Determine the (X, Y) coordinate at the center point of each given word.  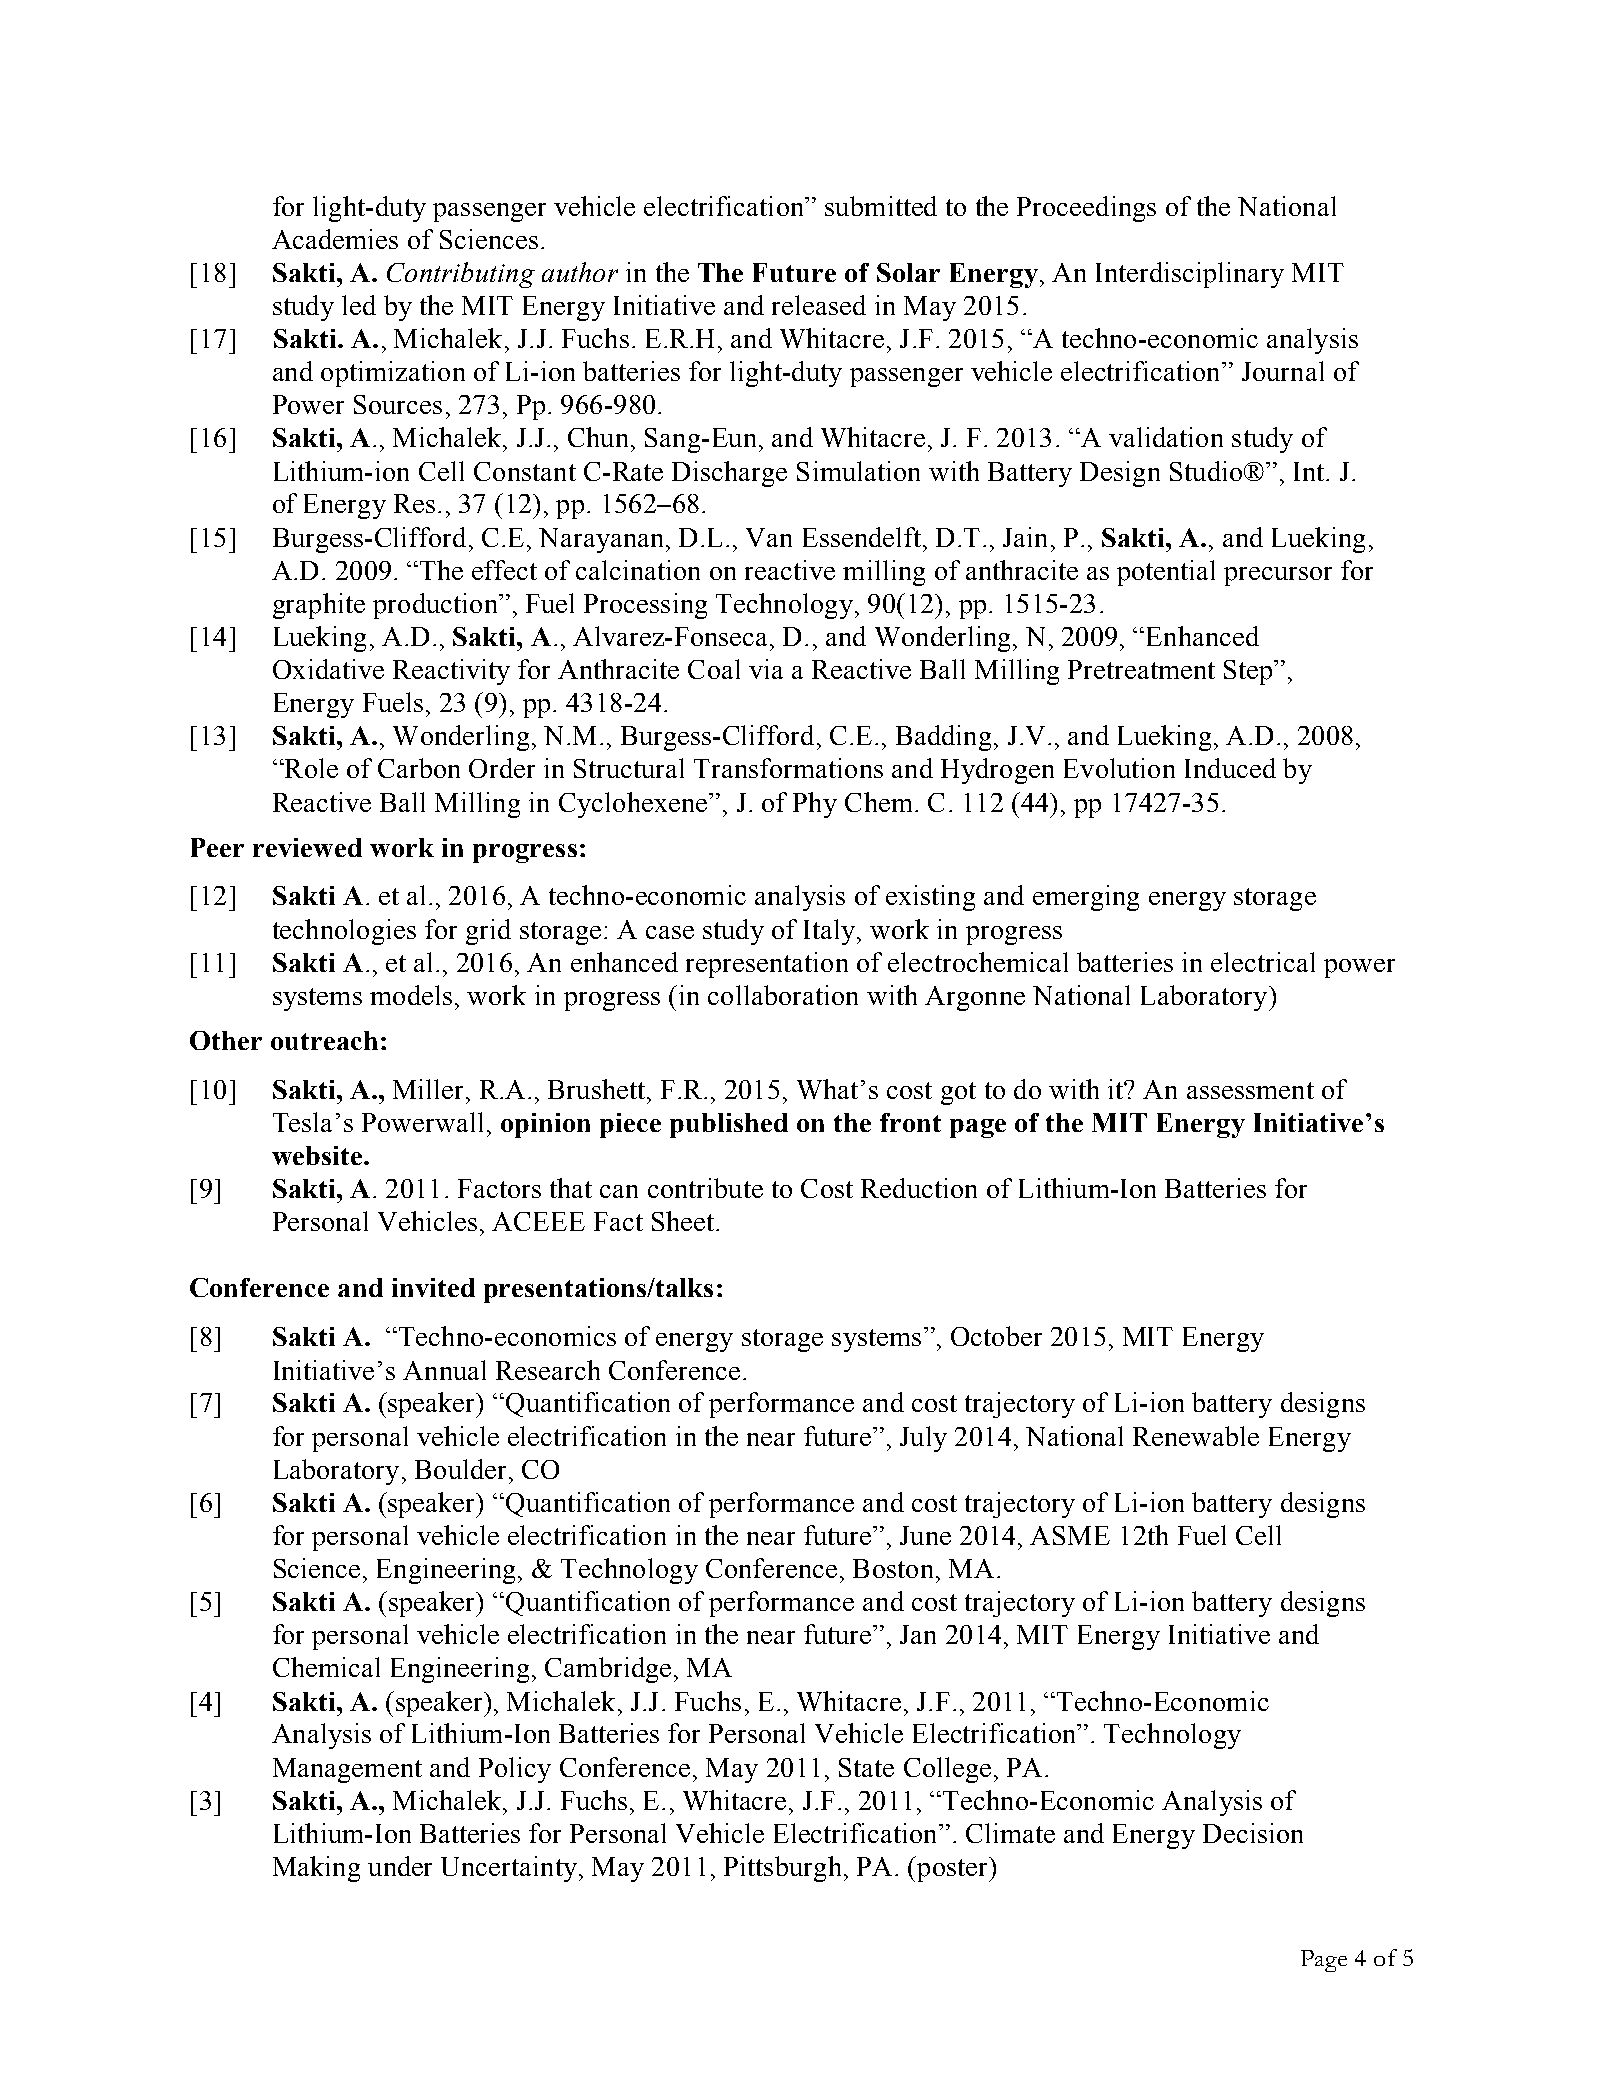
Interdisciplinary (1190, 275)
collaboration (783, 995)
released (819, 305)
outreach (324, 1040)
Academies (335, 239)
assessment (1250, 1090)
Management (347, 1770)
